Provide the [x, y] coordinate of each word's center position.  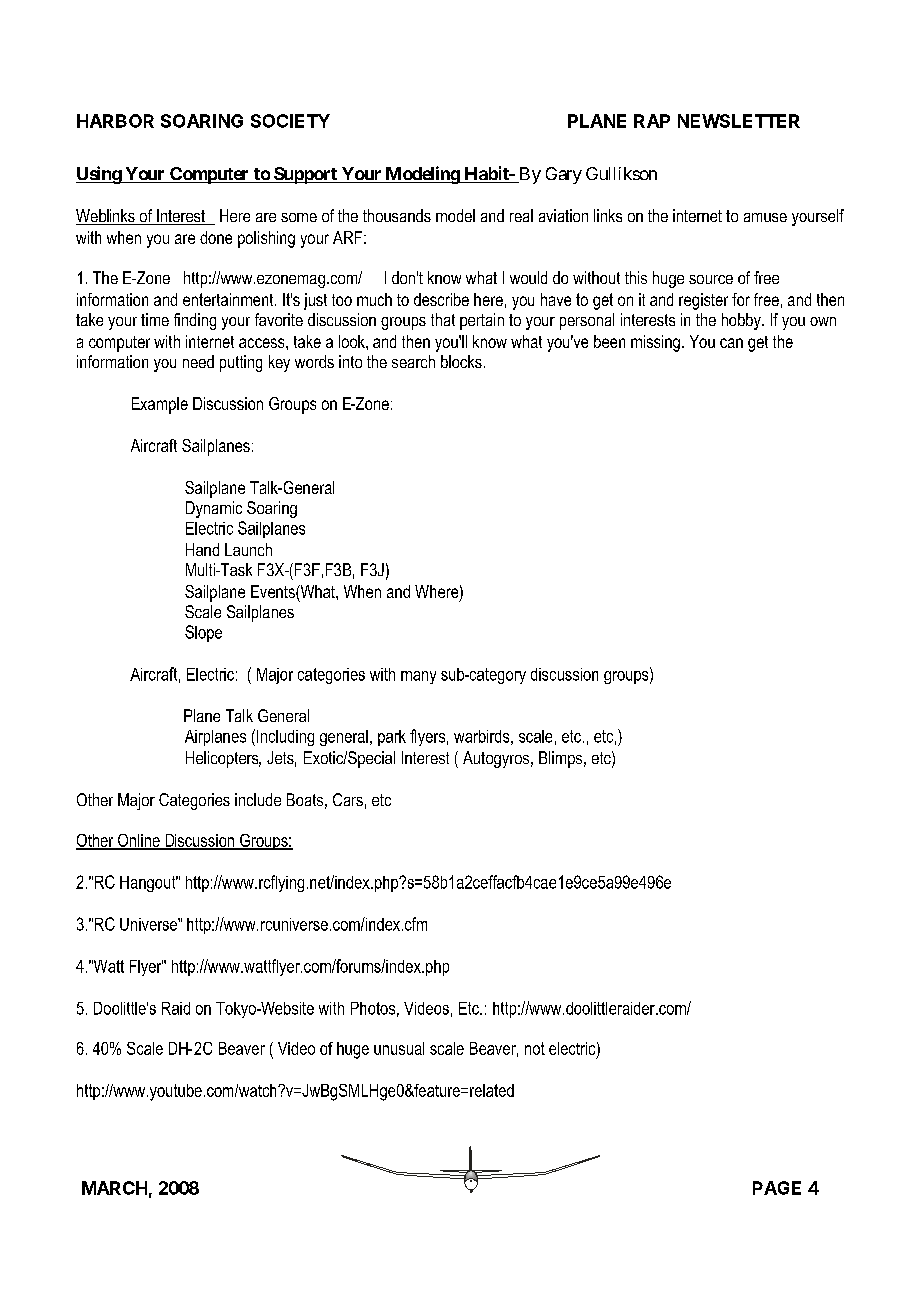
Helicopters [223, 759]
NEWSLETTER [739, 121]
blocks [461, 361]
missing [655, 343]
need [198, 361]
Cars [348, 799]
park [392, 738]
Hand [202, 549]
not [535, 1048]
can [731, 343]
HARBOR [115, 121]
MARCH [114, 1188]
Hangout [149, 884]
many [418, 677]
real [521, 215]
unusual [399, 1048]
